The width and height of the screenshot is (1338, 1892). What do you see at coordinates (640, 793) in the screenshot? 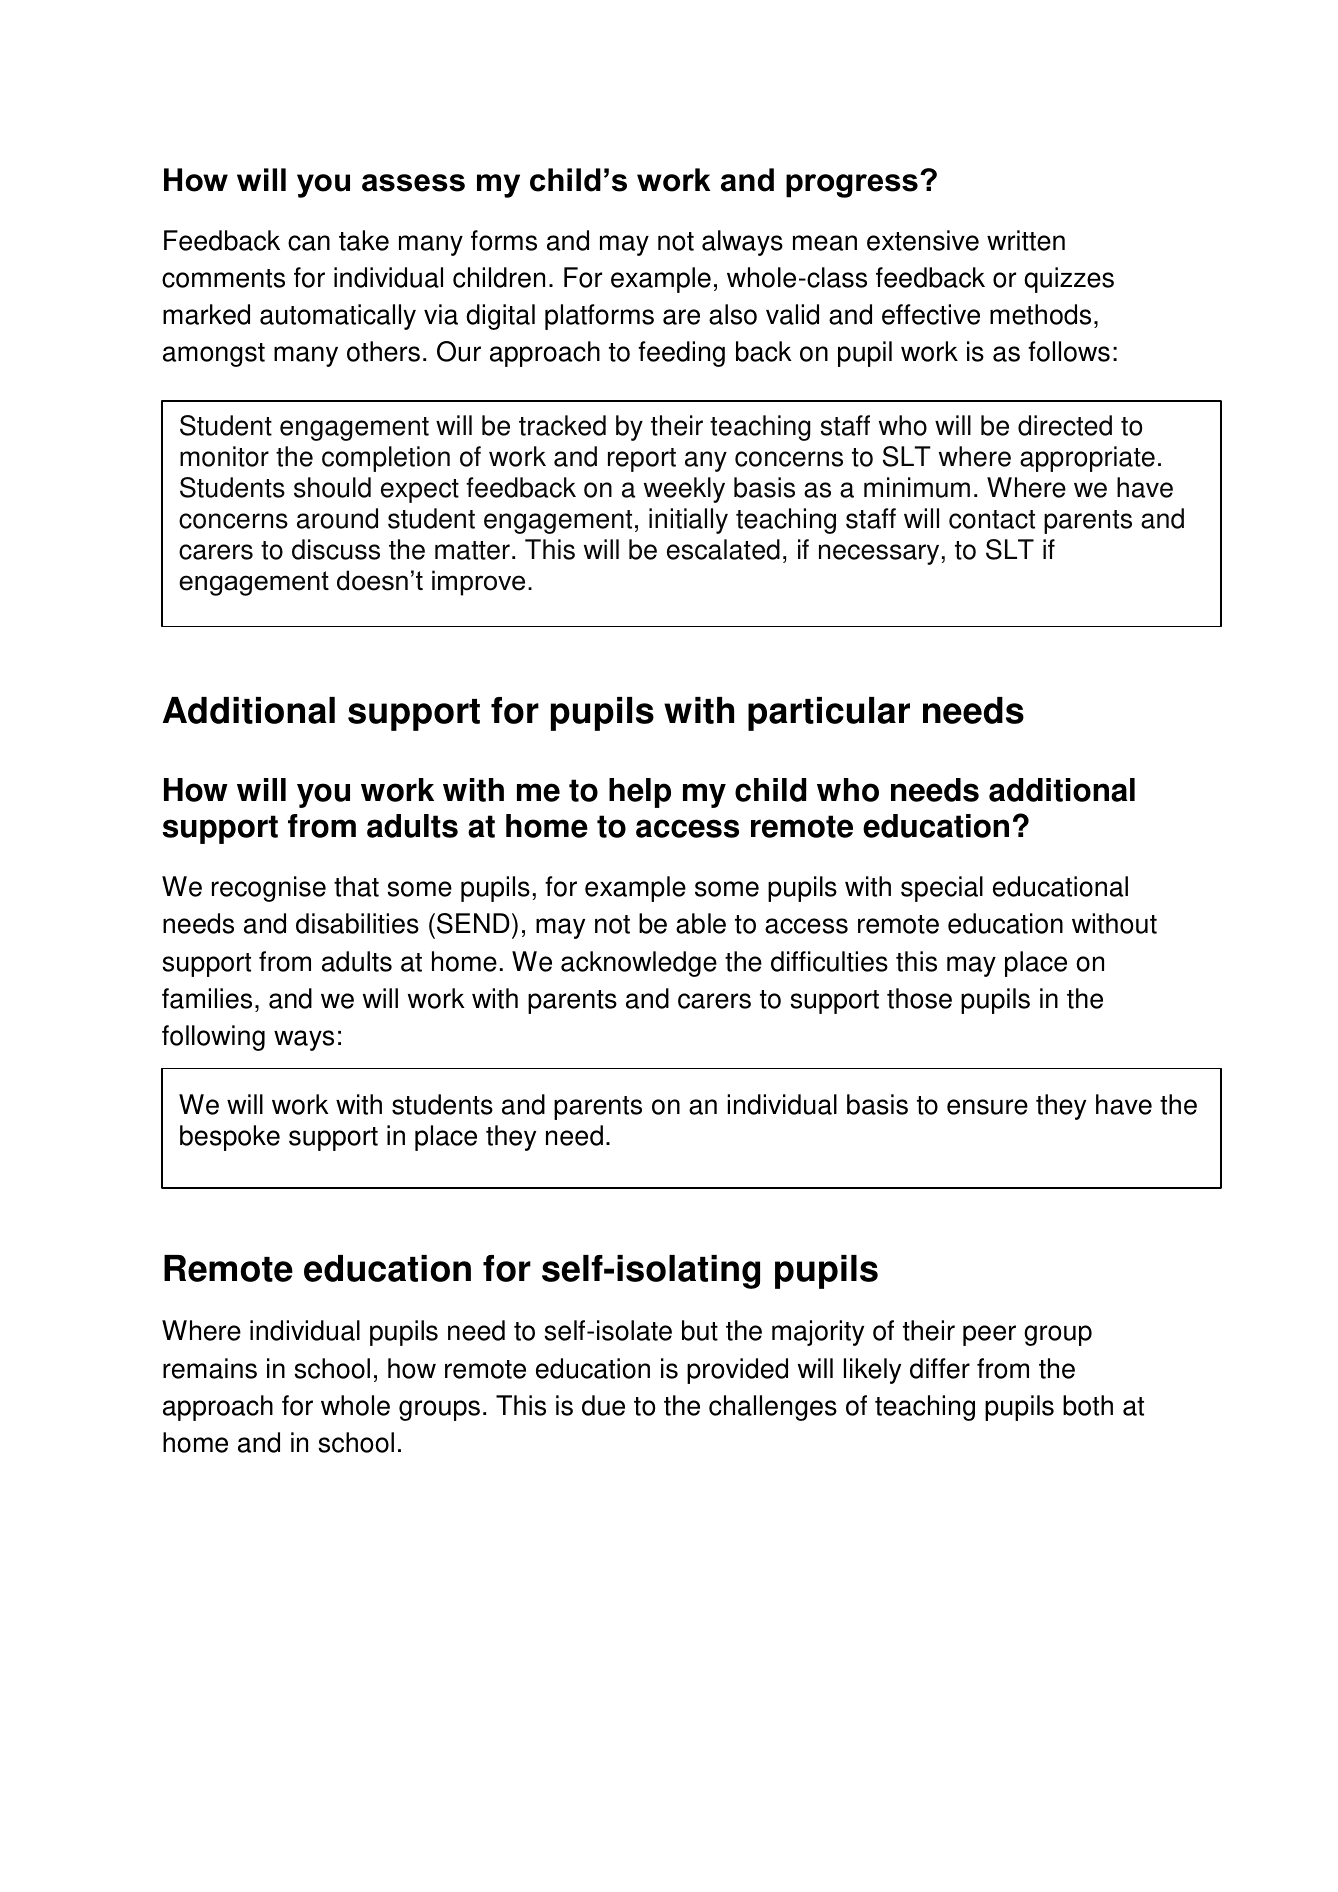
I see `help` at bounding box center [640, 793].
